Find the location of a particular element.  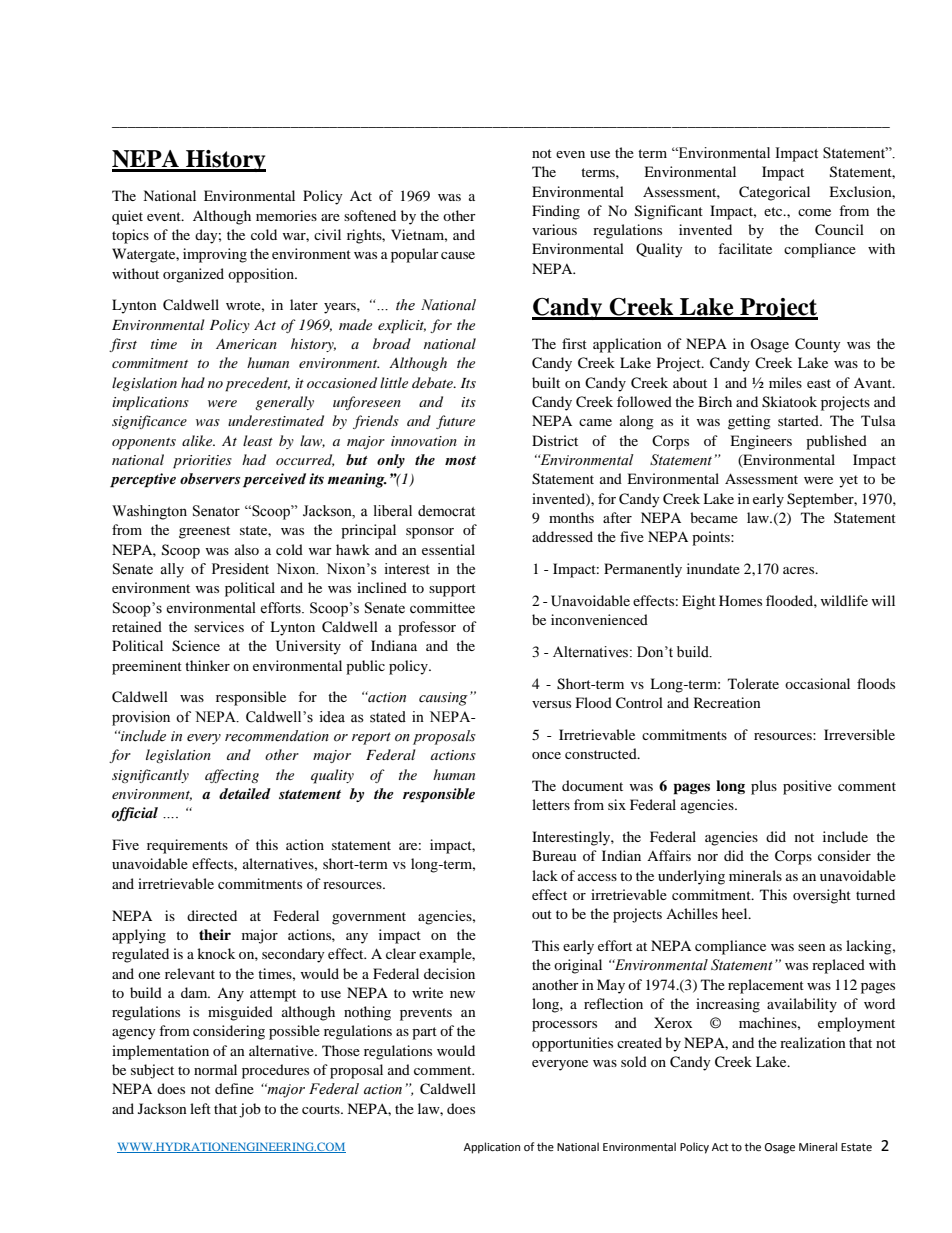

opportunities is located at coordinates (572, 1044).
